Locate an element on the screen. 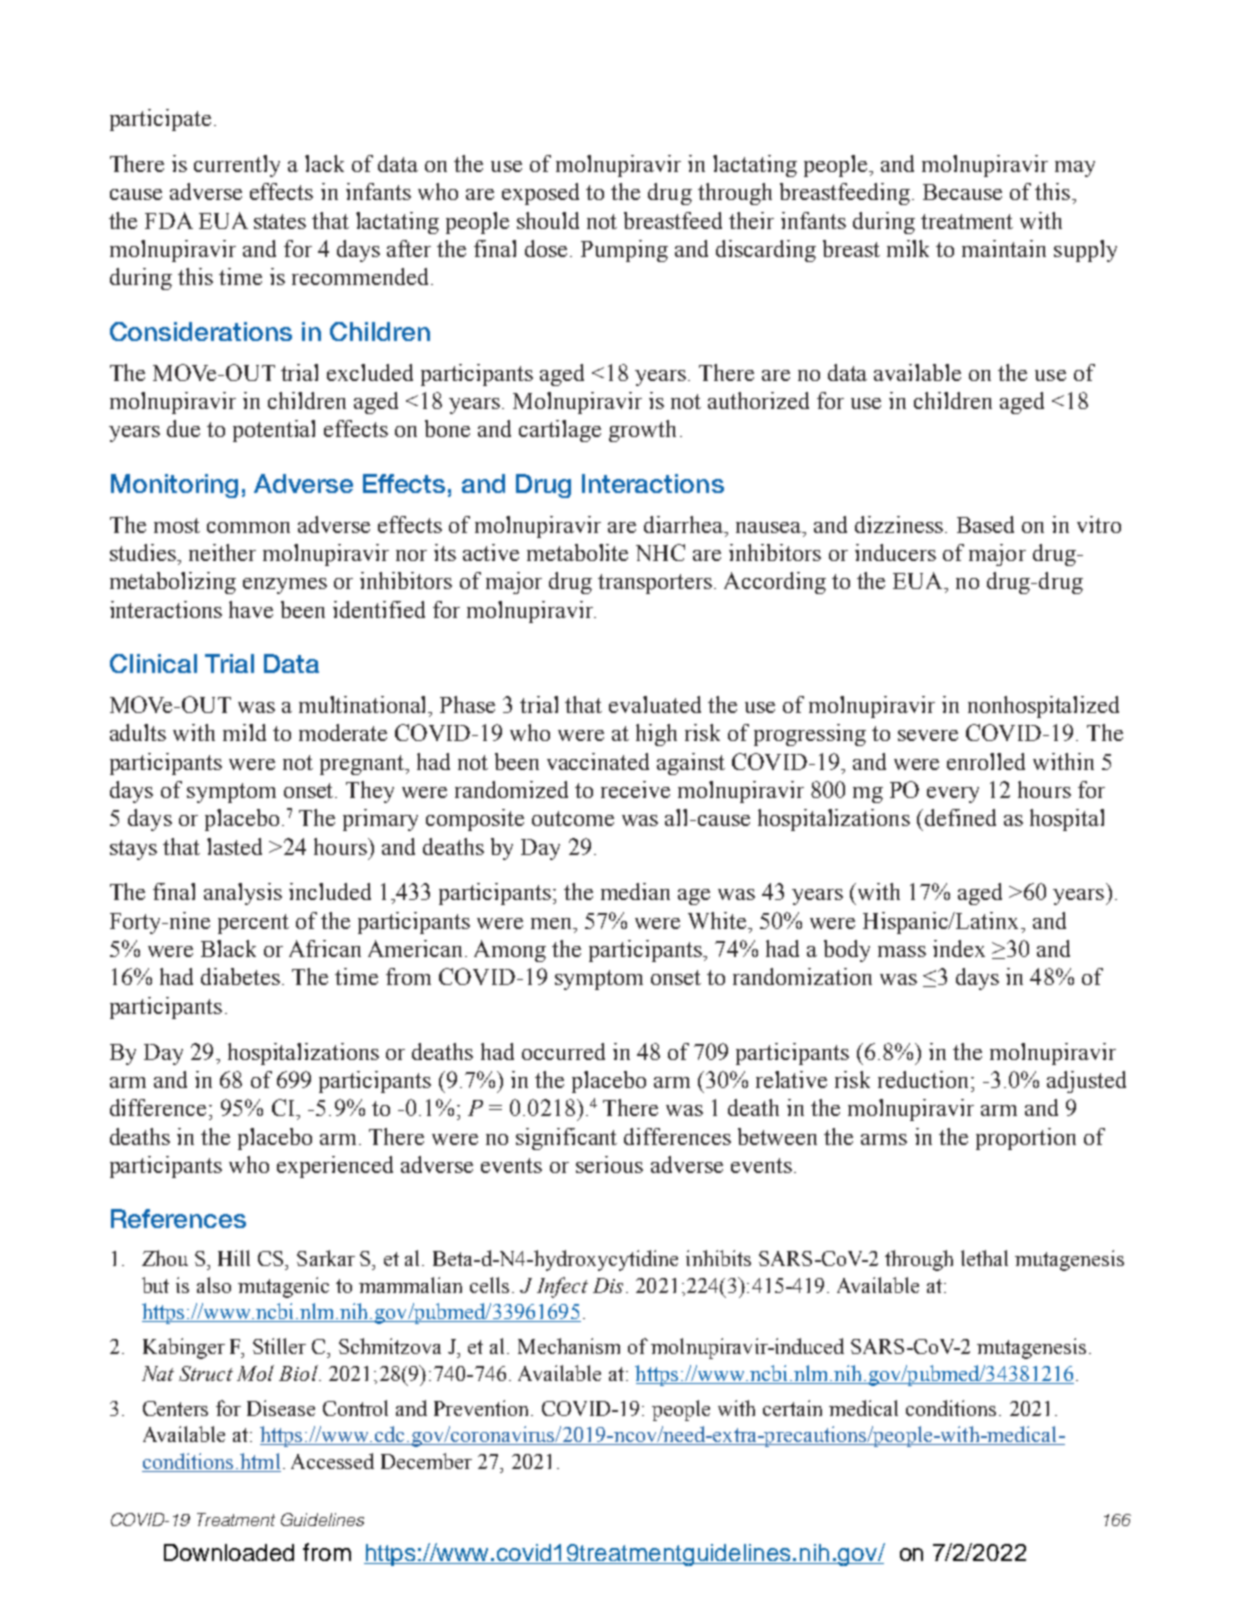  exposed is located at coordinates (540, 194).
